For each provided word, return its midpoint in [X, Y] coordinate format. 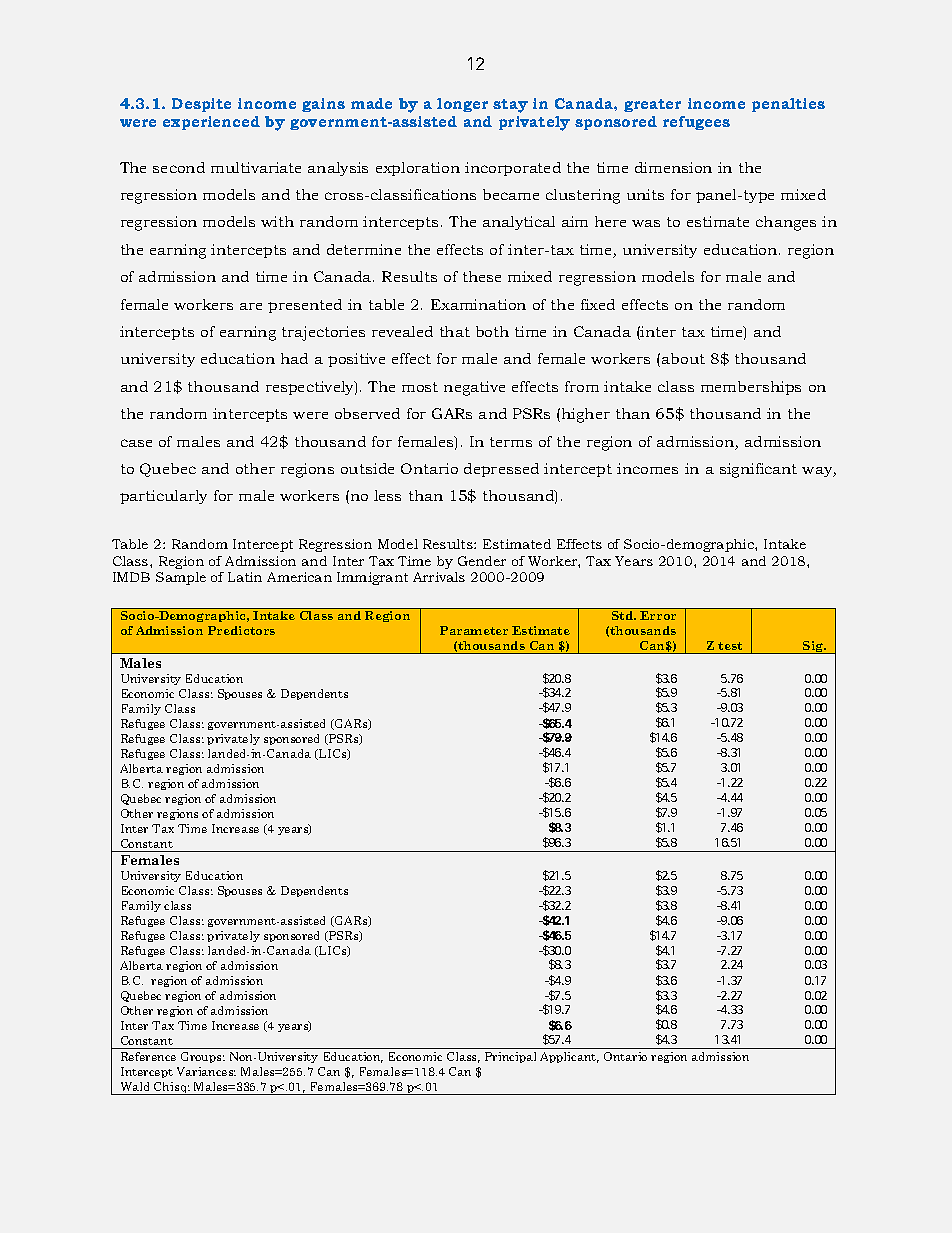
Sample [181, 578]
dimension [673, 167]
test [731, 648]
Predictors [241, 630]
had [294, 358]
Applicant [569, 1057]
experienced [211, 123]
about [683, 358]
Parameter [474, 630]
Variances [206, 1071]
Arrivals [439, 577]
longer [462, 105]
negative [474, 388]
